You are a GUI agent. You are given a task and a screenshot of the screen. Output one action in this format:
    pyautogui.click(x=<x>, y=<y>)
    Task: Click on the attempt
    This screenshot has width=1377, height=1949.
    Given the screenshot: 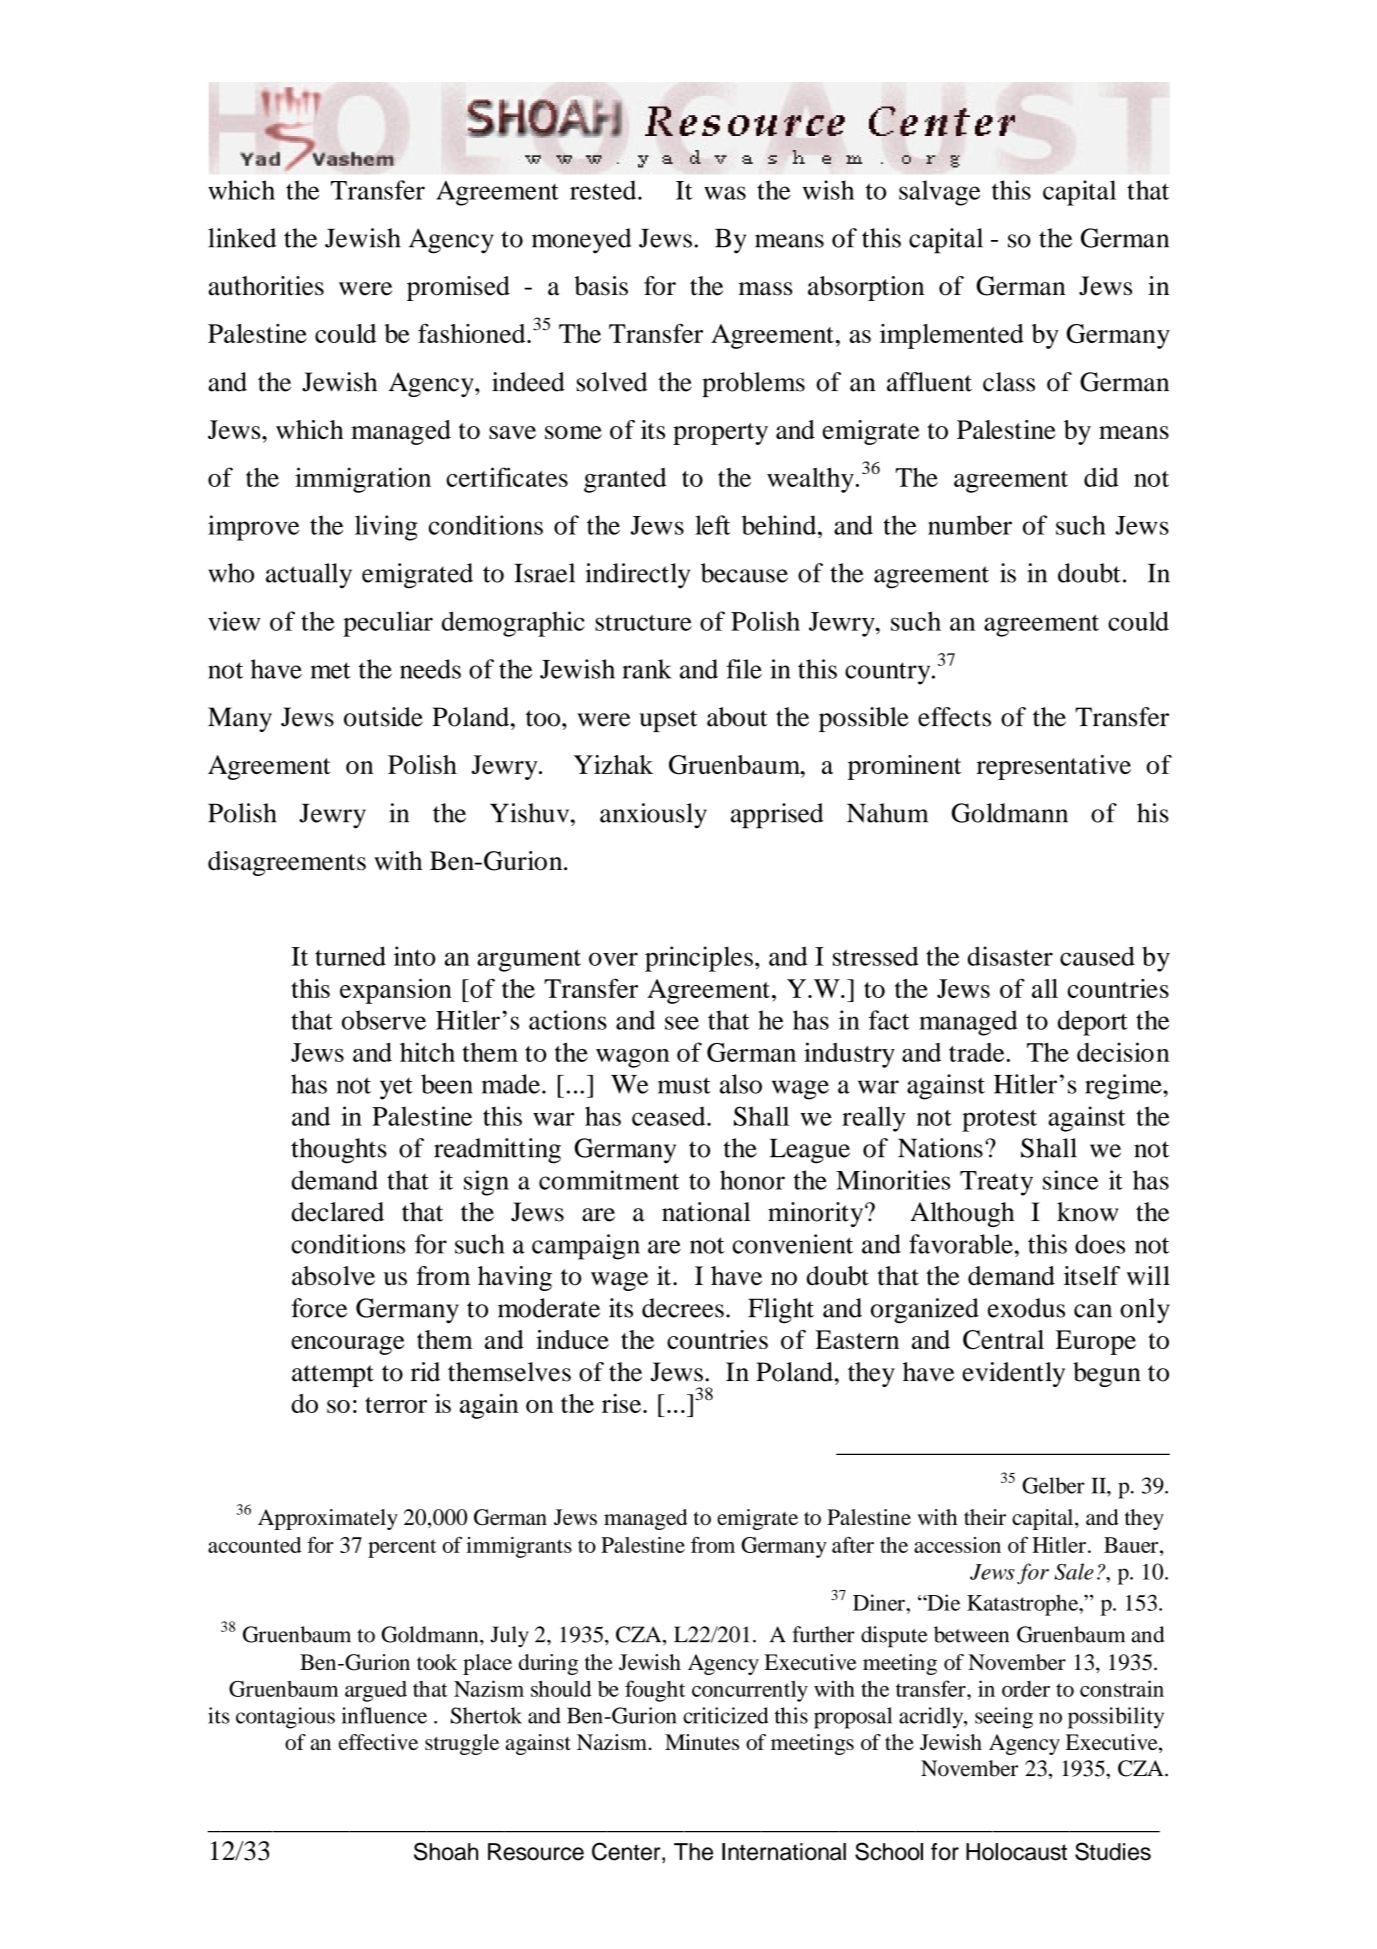 What is the action you would take?
    pyautogui.click(x=333, y=1376)
